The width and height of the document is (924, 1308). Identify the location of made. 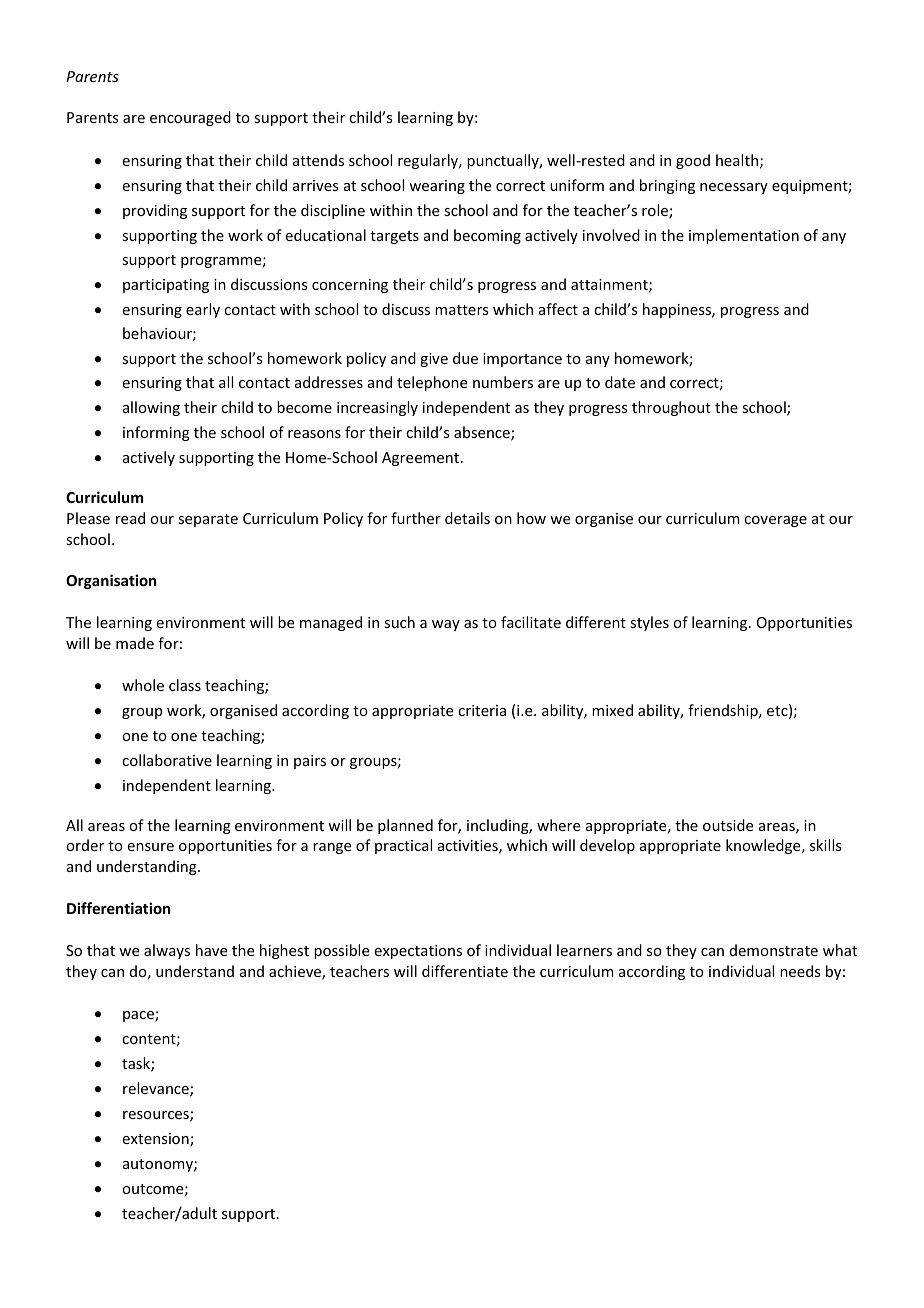
(135, 643).
